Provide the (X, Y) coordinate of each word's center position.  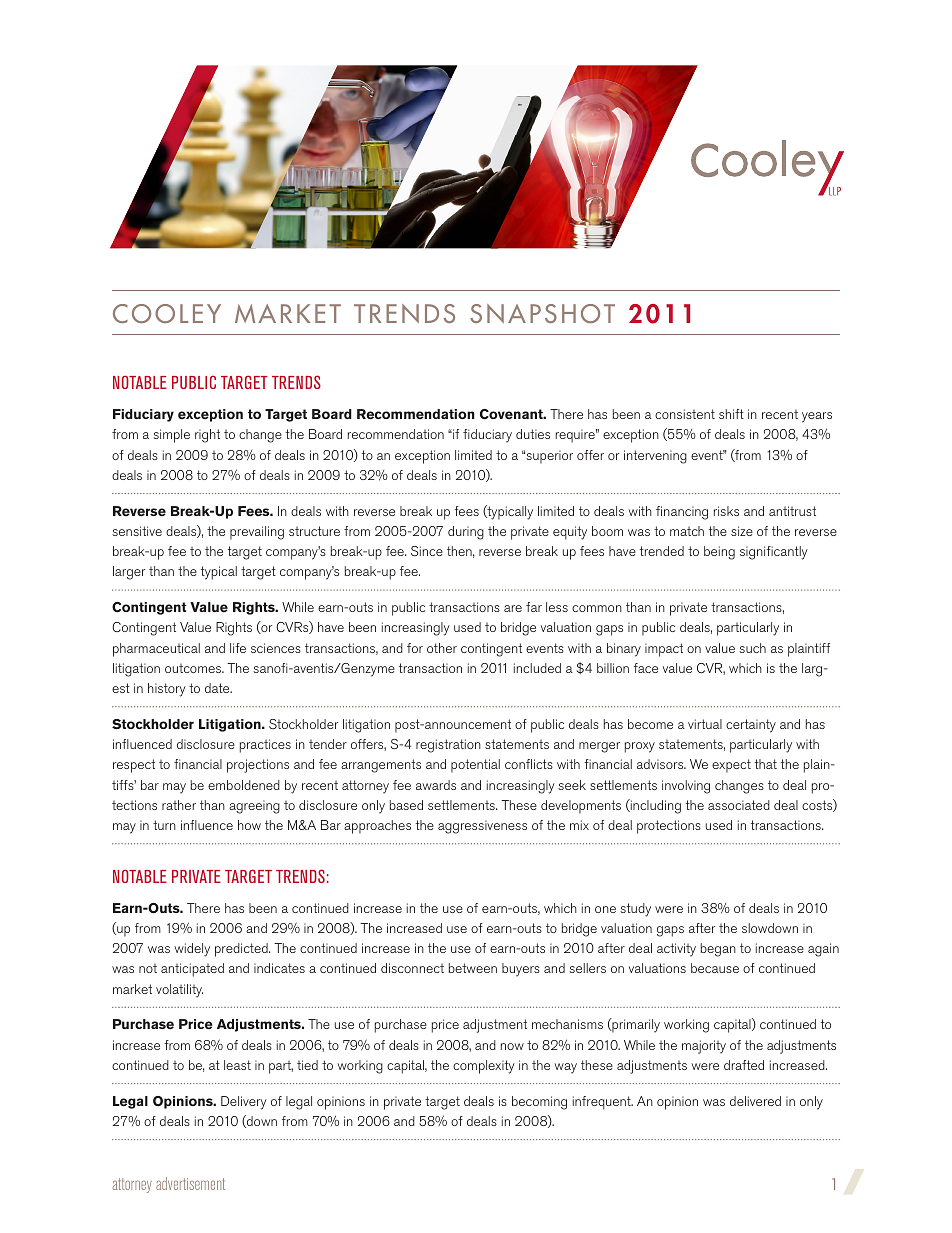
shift (731, 414)
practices (265, 746)
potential (475, 766)
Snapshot (542, 313)
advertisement (190, 1183)
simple (171, 436)
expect (731, 766)
